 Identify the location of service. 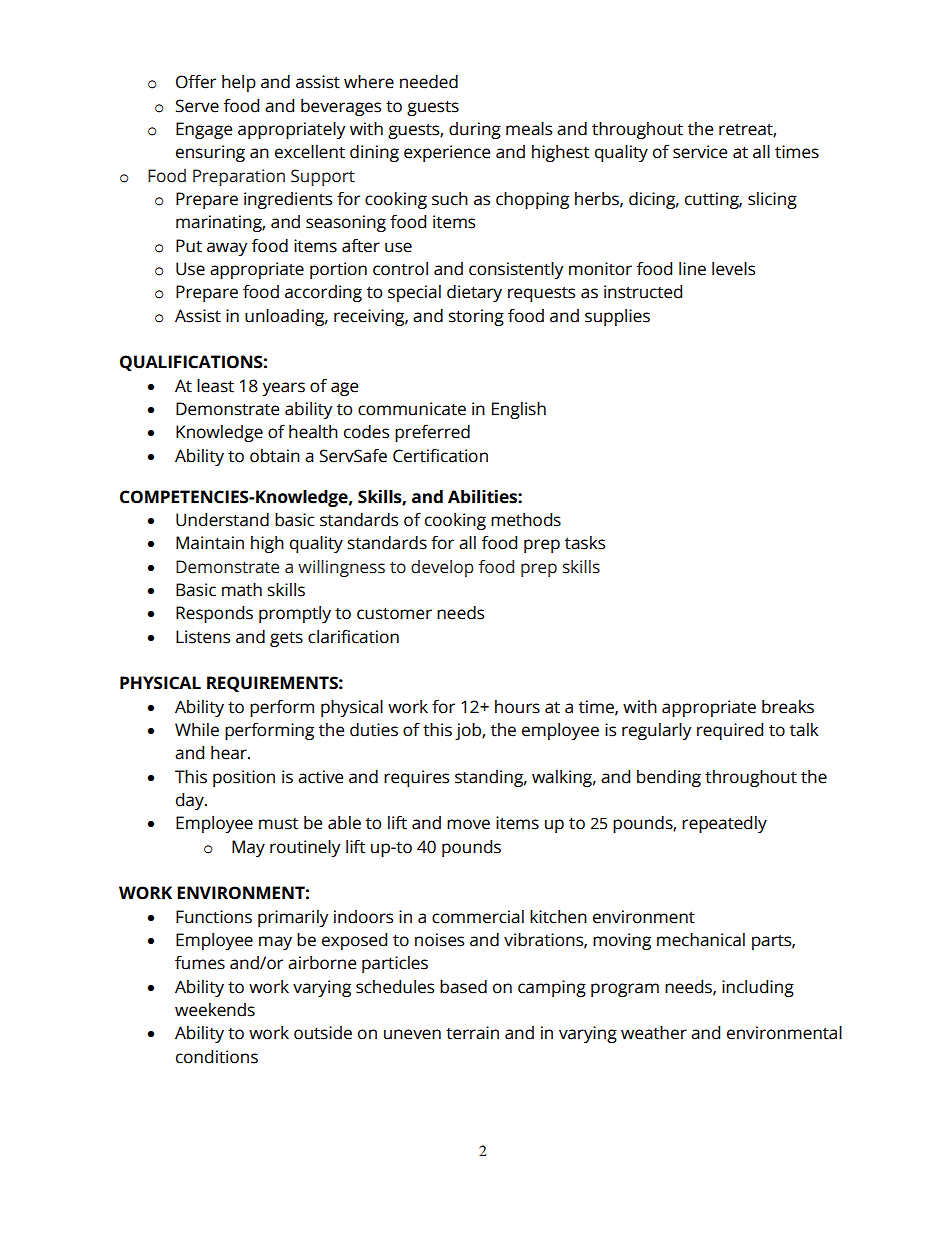
(700, 152).
